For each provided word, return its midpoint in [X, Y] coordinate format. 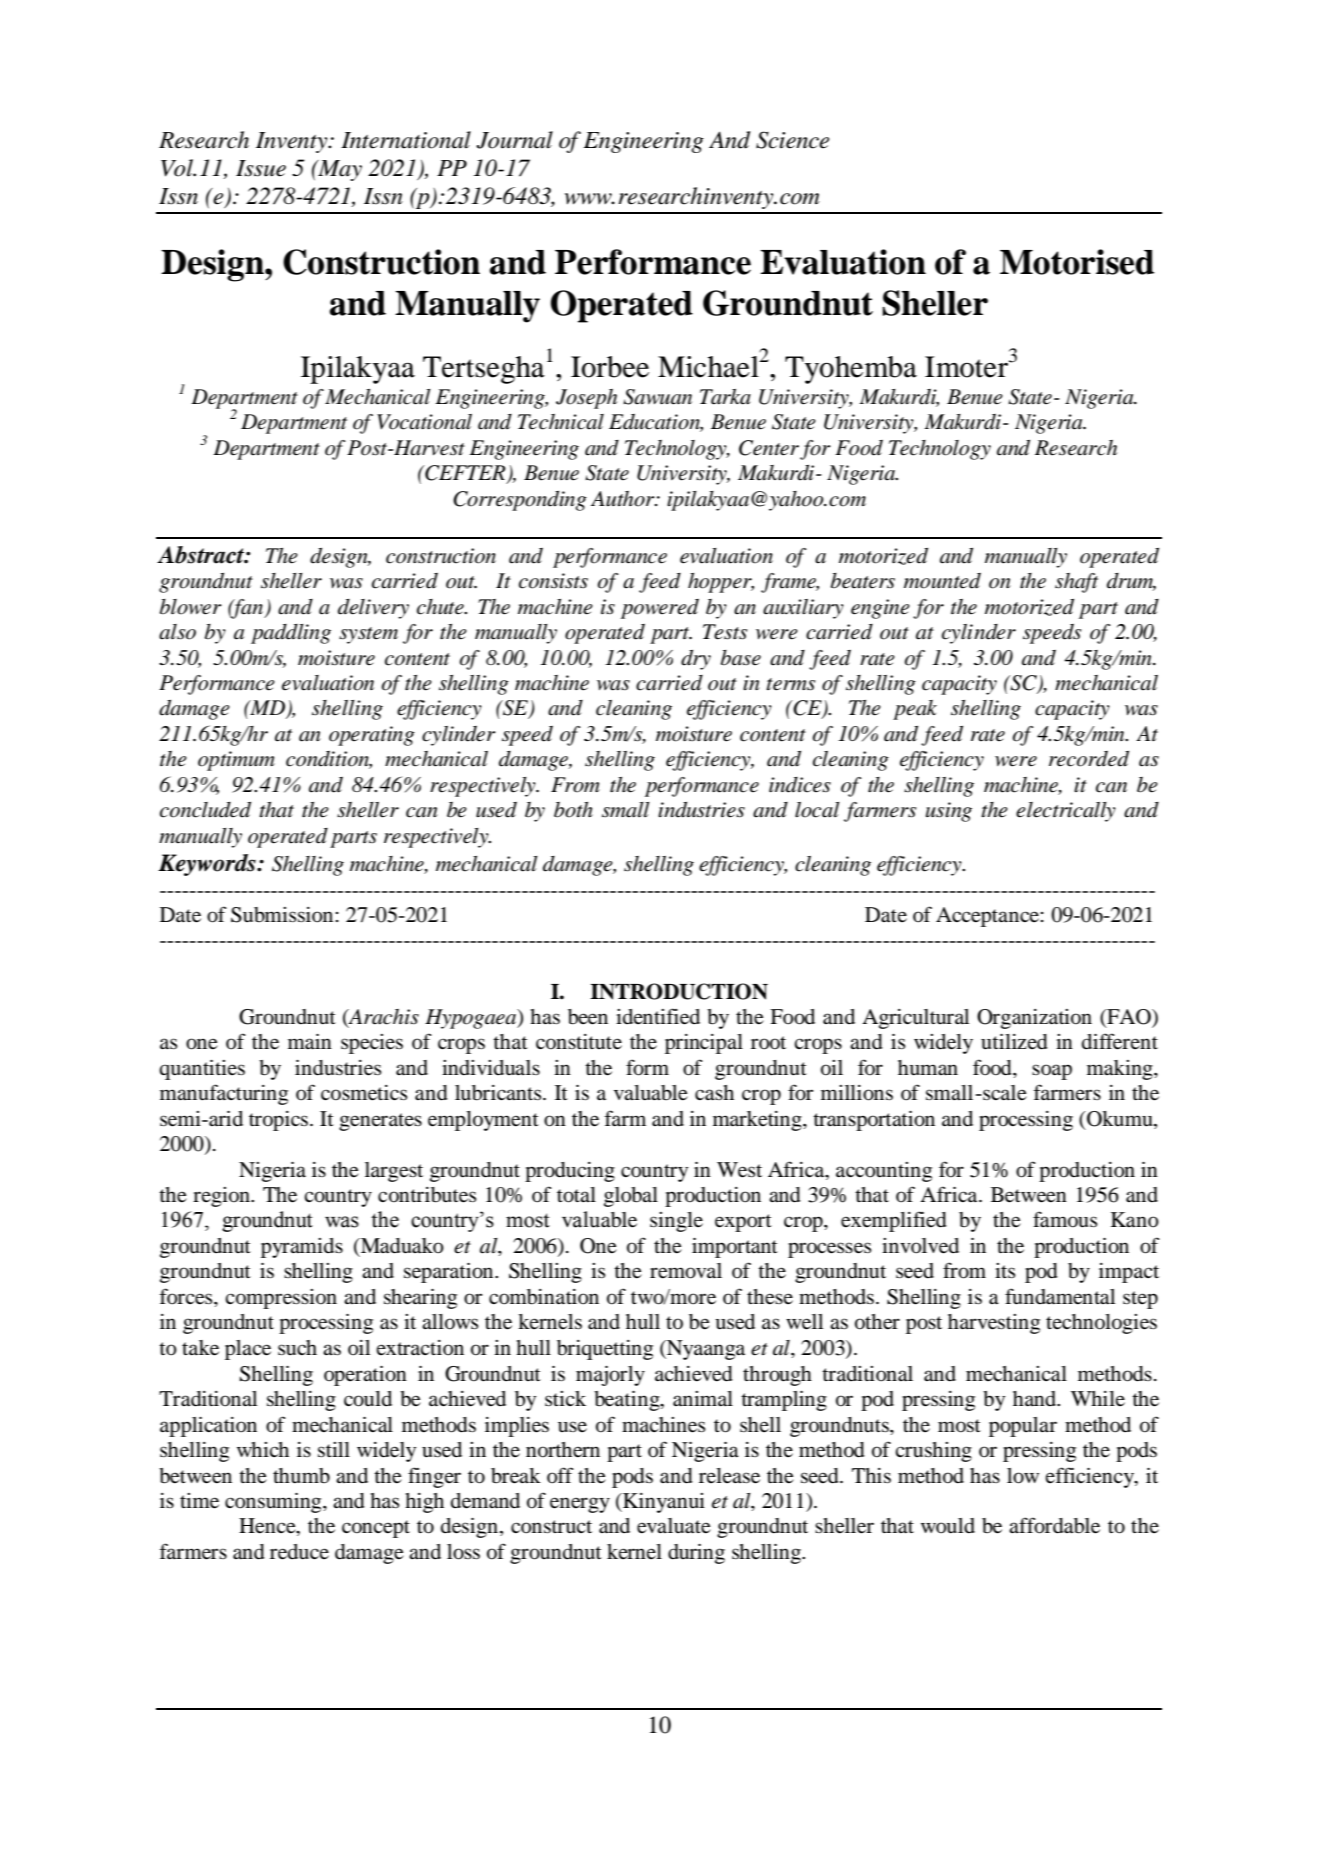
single [676, 1222]
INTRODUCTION [679, 991]
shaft [1076, 583]
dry [696, 660]
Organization [1034, 1019]
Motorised [1077, 262]
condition [329, 760]
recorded [1089, 759]
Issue [261, 168]
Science [792, 140]
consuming [274, 1503]
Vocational [424, 422]
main [310, 1042]
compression [281, 1299]
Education [656, 423]
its [1005, 1270]
